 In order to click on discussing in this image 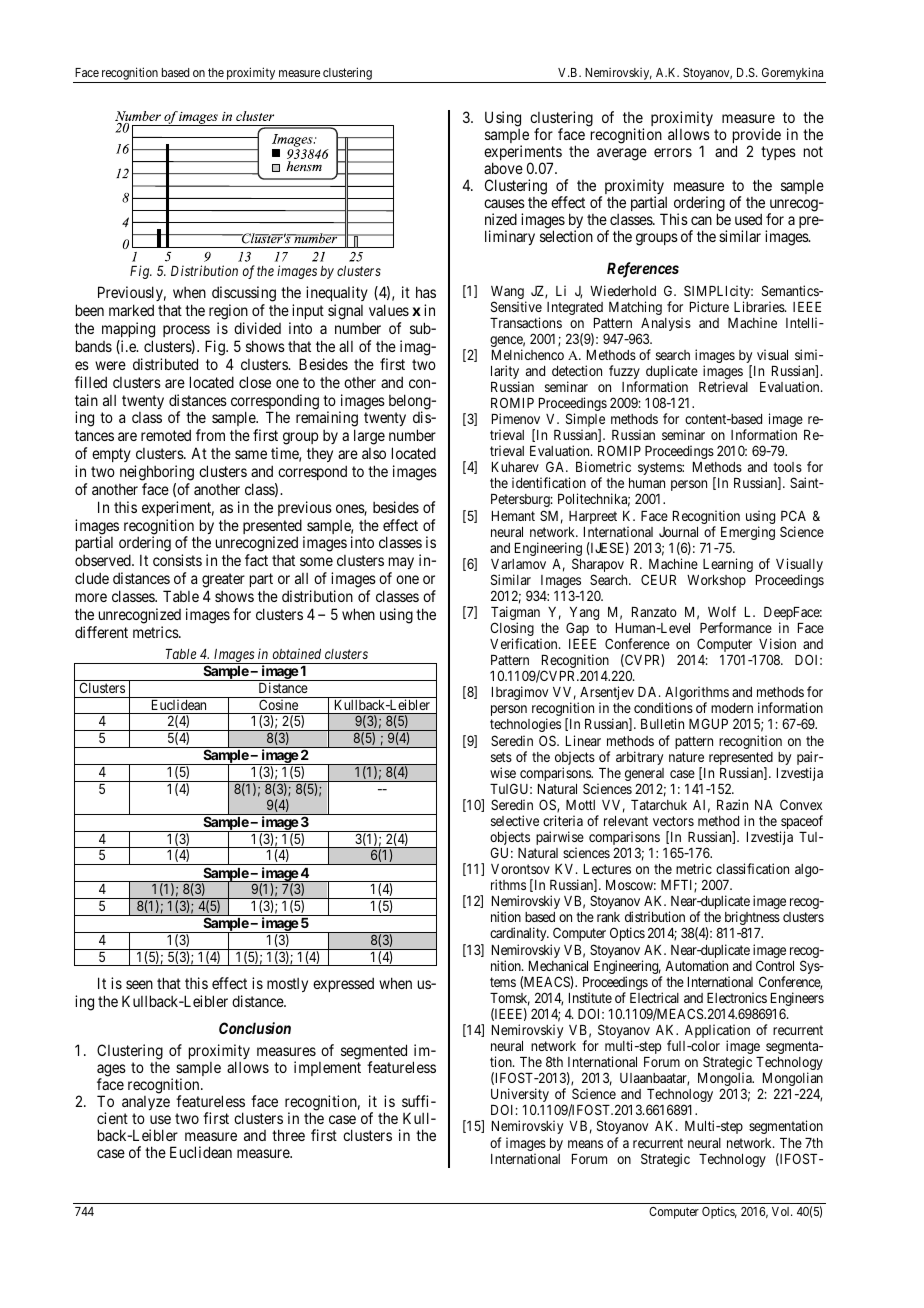, I will do `click(244, 295)`.
